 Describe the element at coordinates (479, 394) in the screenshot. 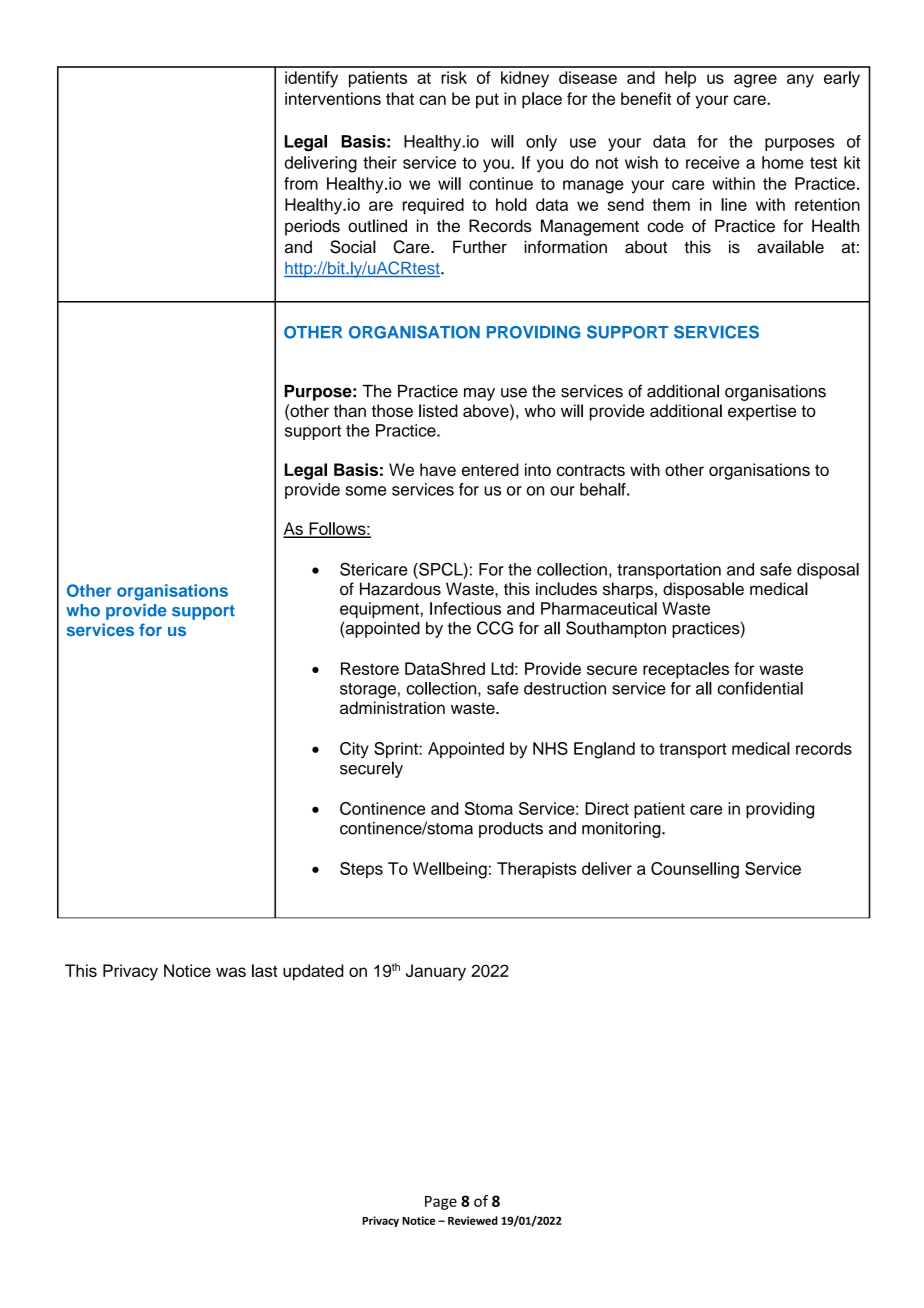

I see `may` at that location.
